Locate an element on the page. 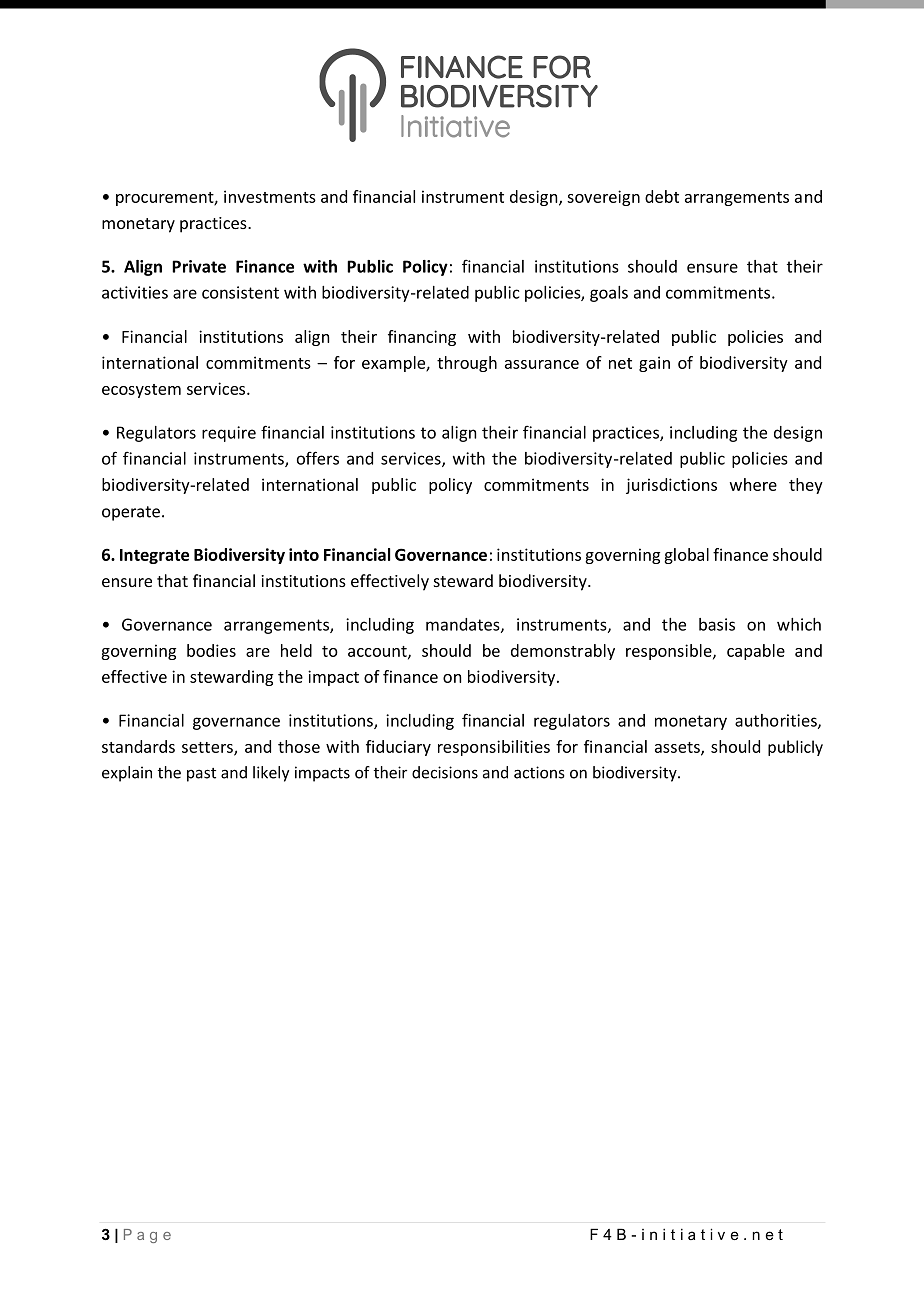 The width and height of the document is (924, 1308). responsibilities is located at coordinates (494, 748).
